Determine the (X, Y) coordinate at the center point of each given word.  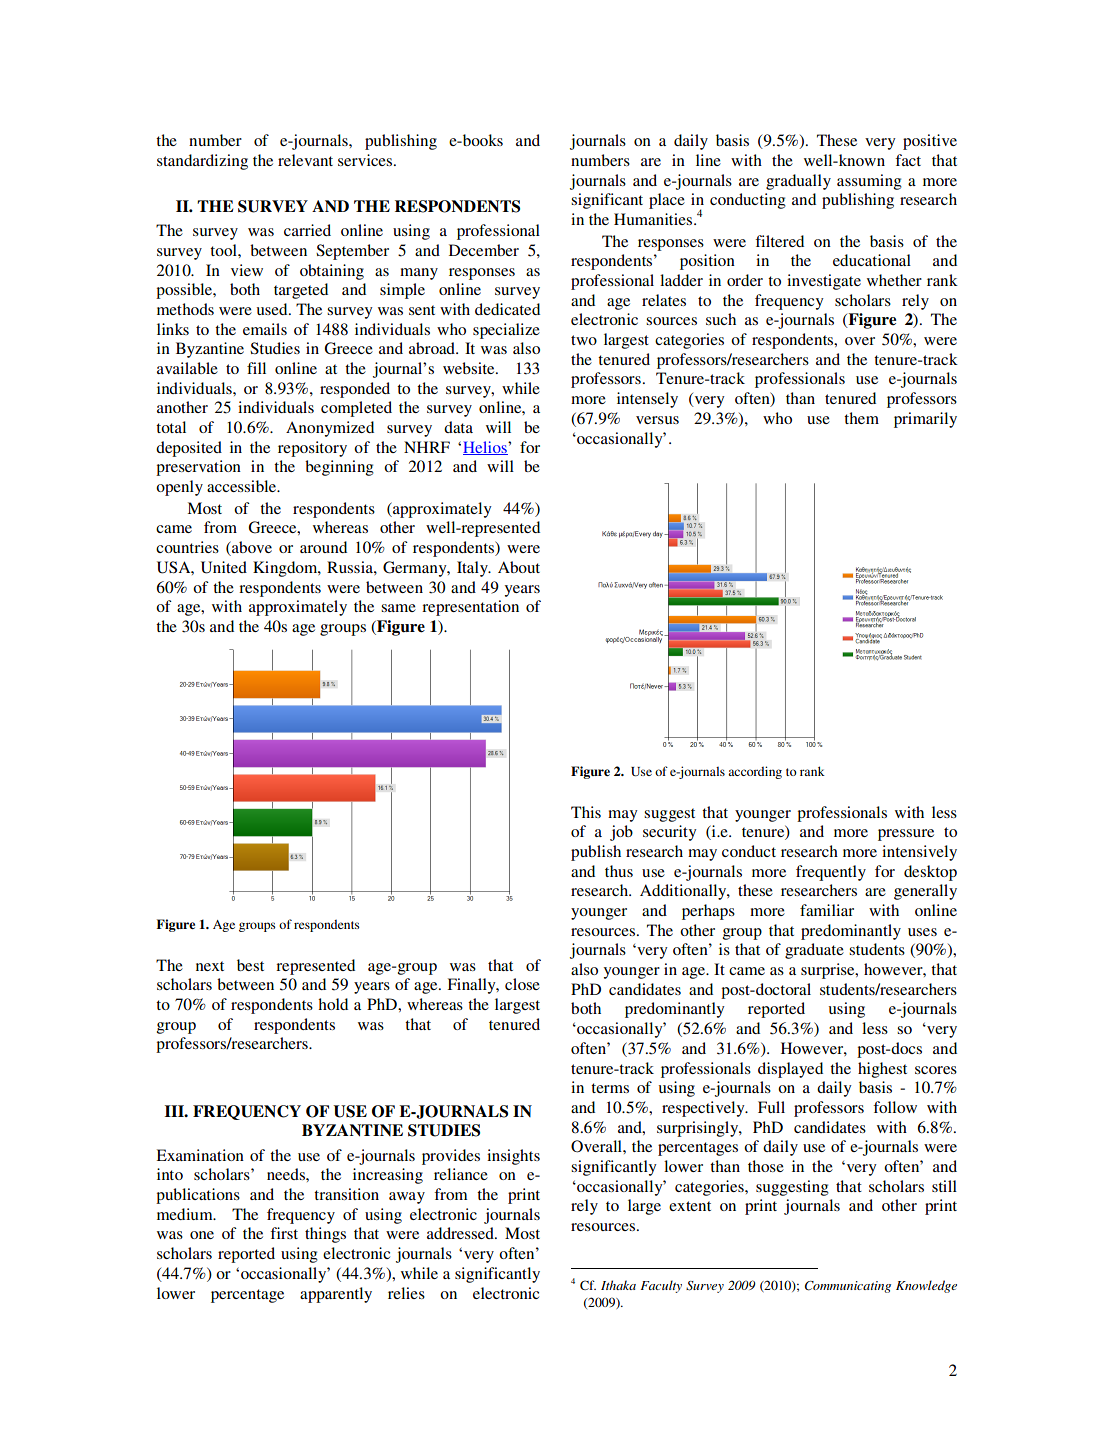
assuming (869, 182)
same (398, 608)
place (667, 201)
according (755, 772)
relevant (305, 160)
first (284, 1233)
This (586, 812)
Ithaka (618, 1285)
